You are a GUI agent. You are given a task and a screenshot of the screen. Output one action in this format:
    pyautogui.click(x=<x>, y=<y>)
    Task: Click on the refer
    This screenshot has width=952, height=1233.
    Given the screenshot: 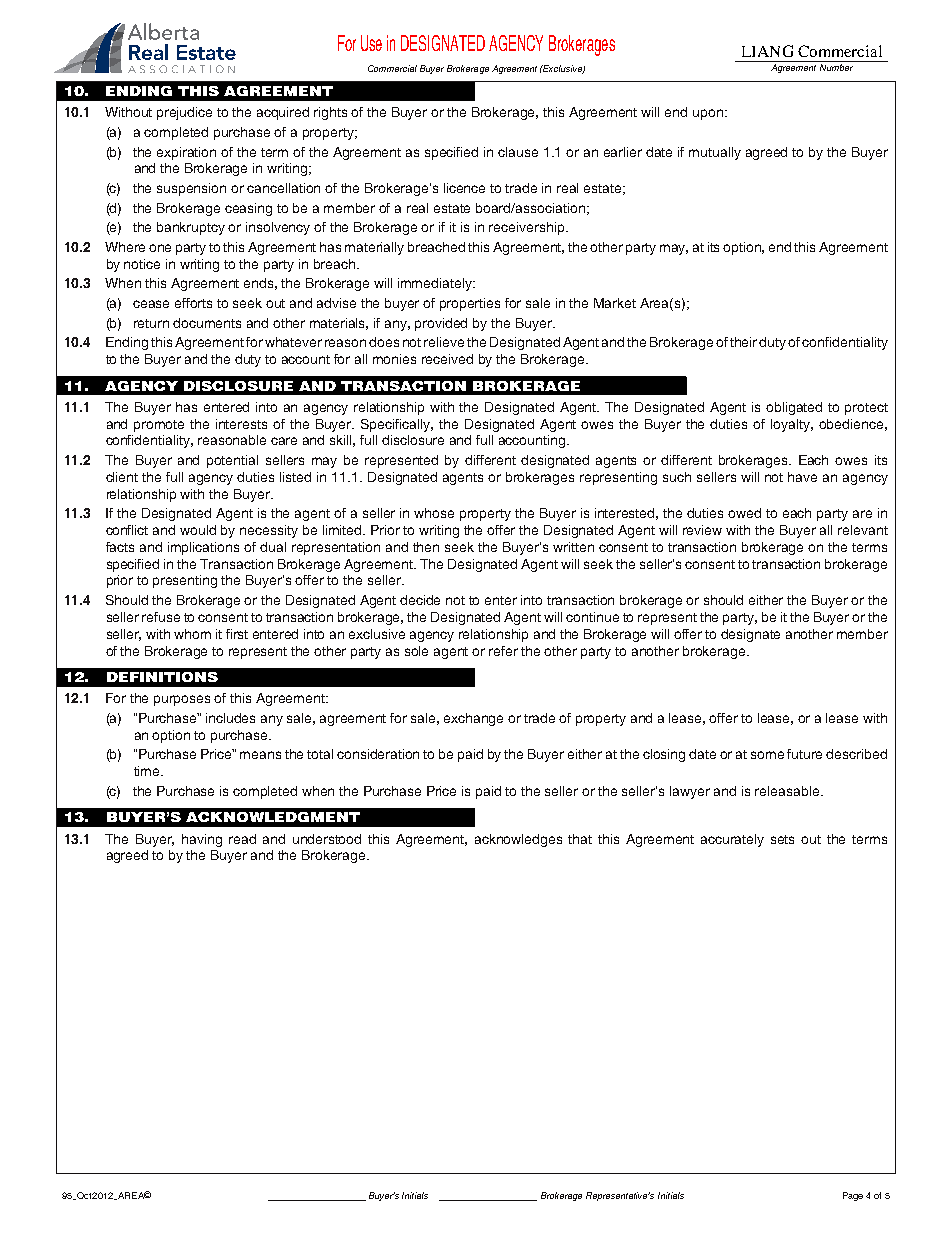 What is the action you would take?
    pyautogui.click(x=503, y=651)
